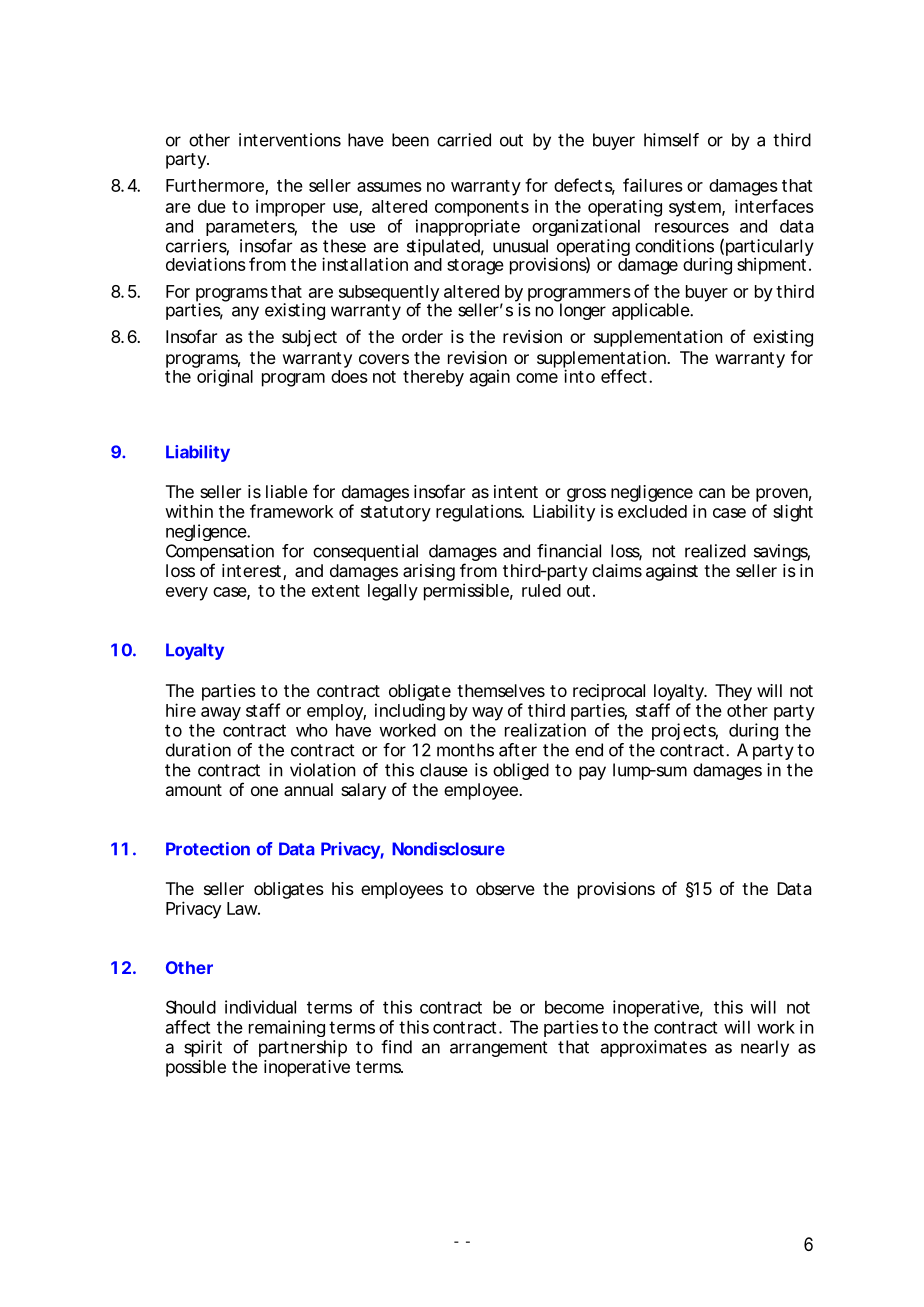 Image resolution: width=924 pixels, height=1307 pixels. I want to click on nearly, so click(765, 1048).
